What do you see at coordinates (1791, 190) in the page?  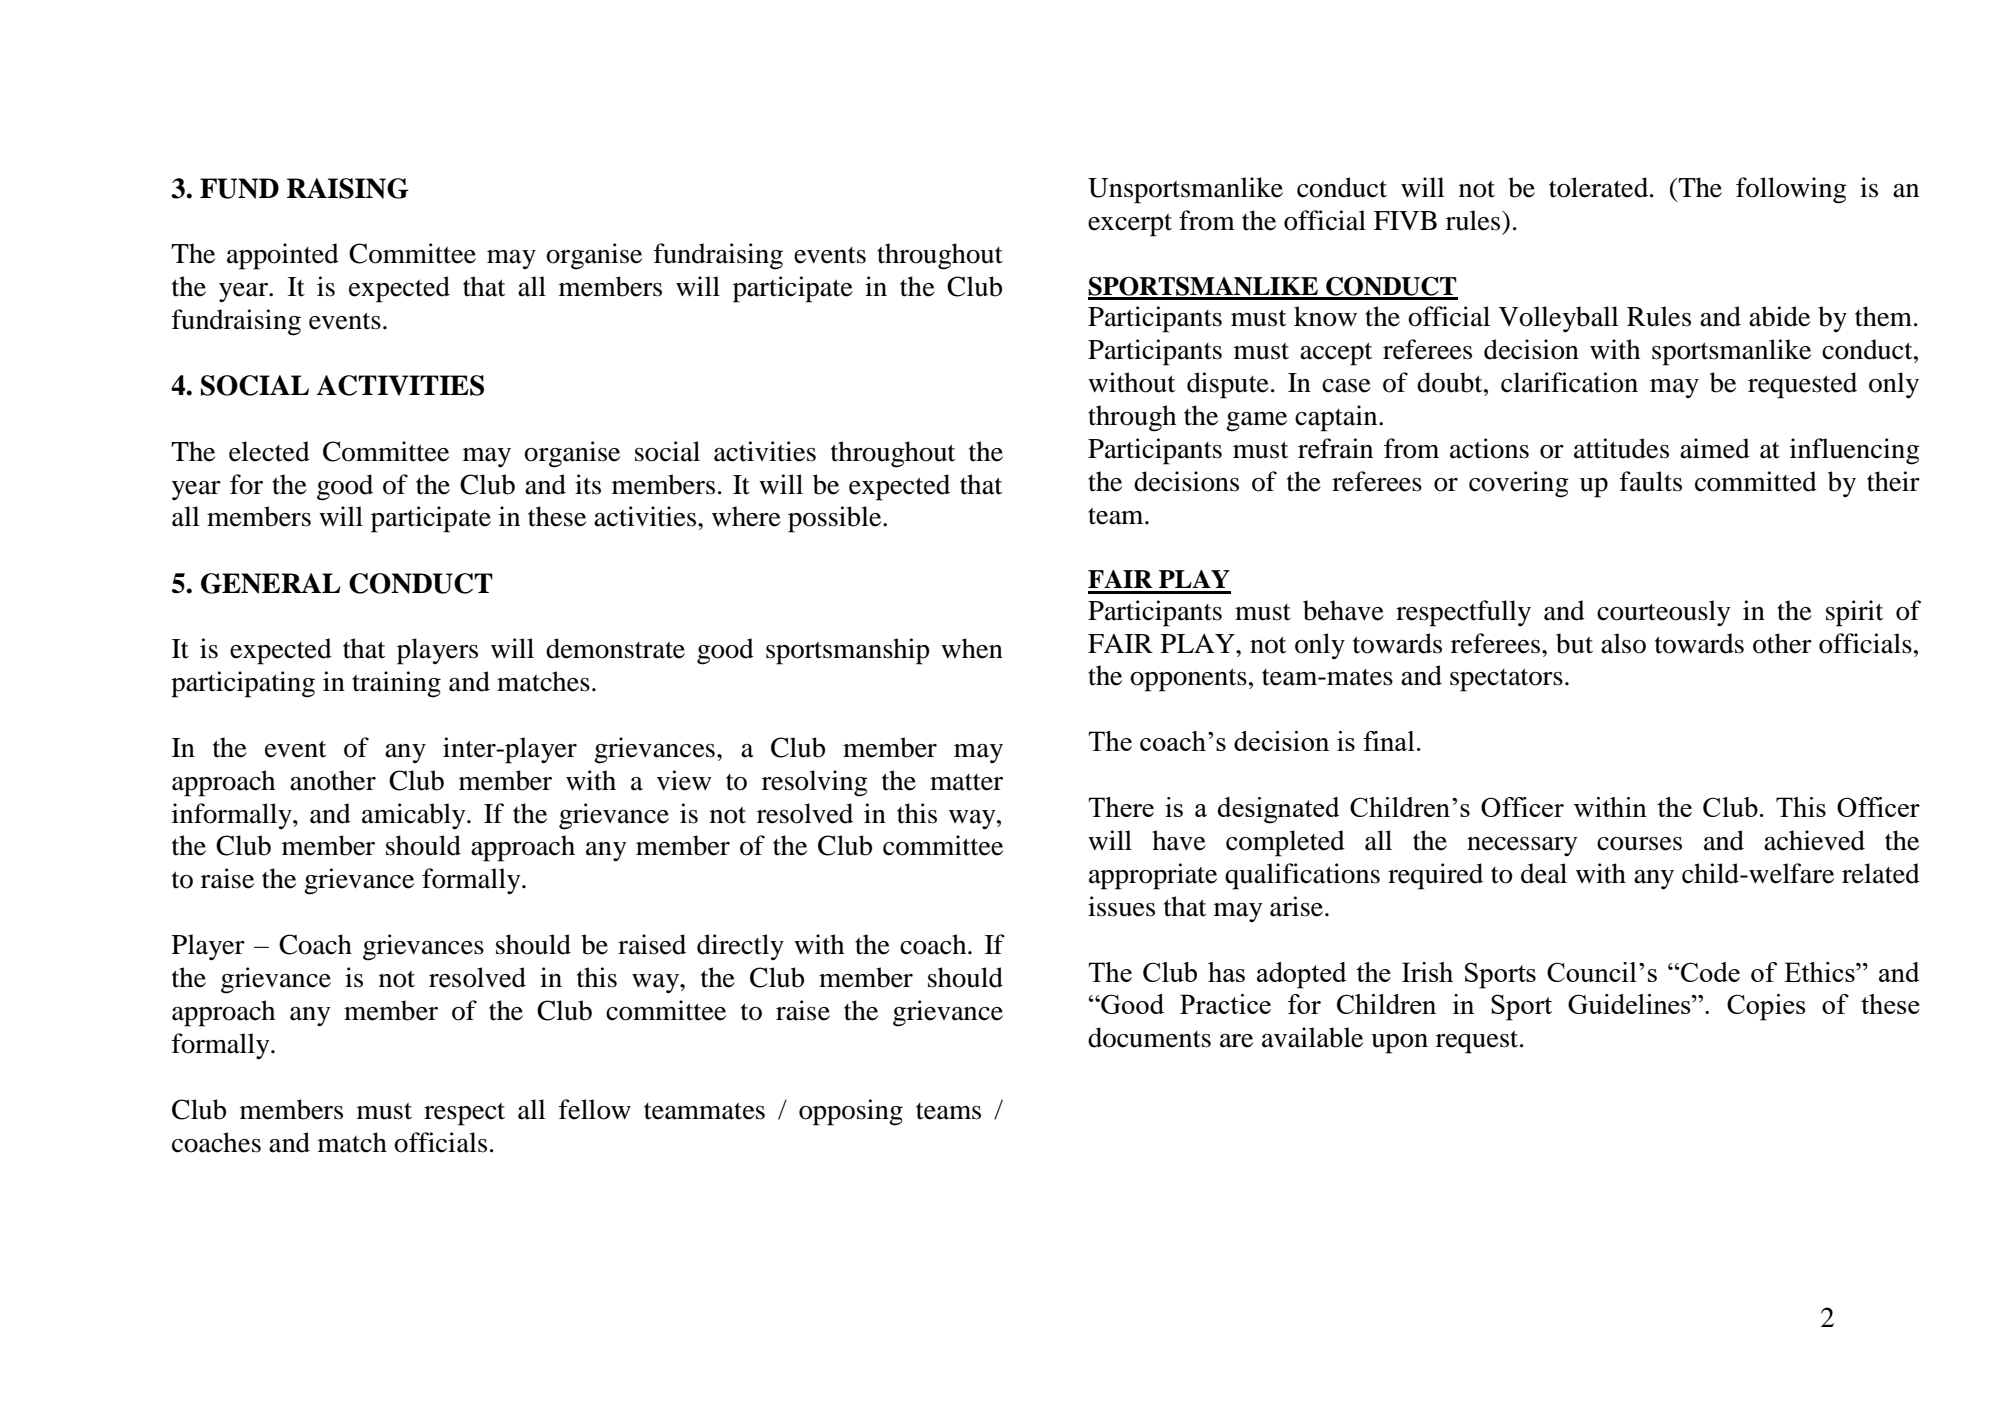 I see `following` at bounding box center [1791, 190].
